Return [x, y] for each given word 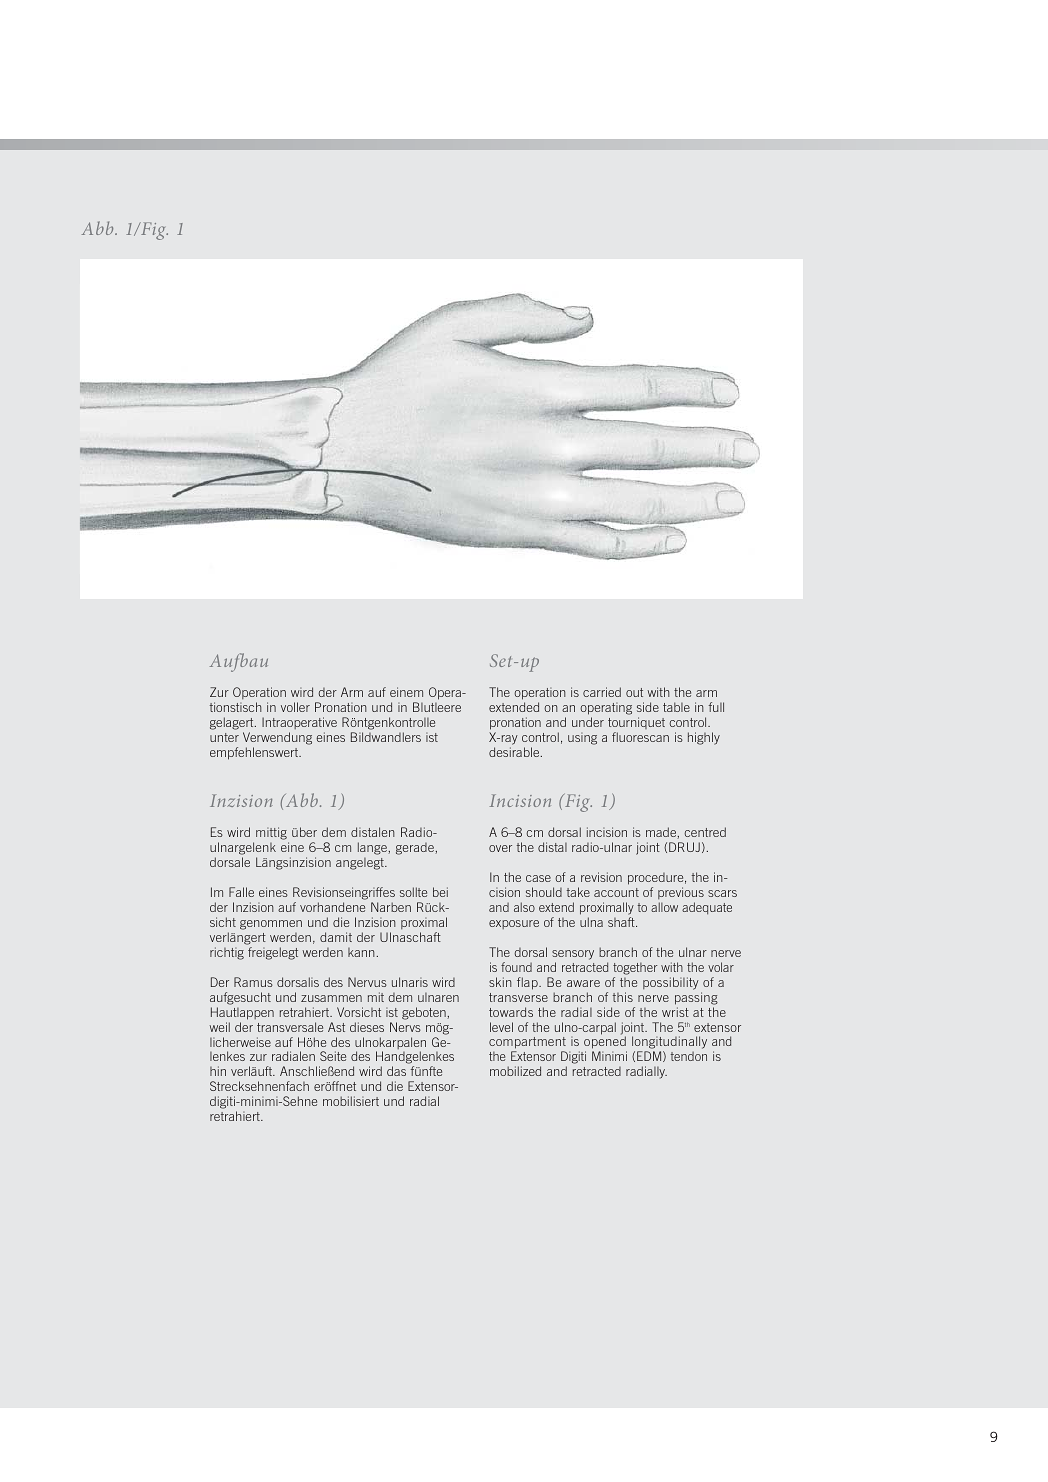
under [588, 722]
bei [440, 892]
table [676, 707]
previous [681, 893]
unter [224, 737]
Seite [333, 1056]
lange [373, 848]
